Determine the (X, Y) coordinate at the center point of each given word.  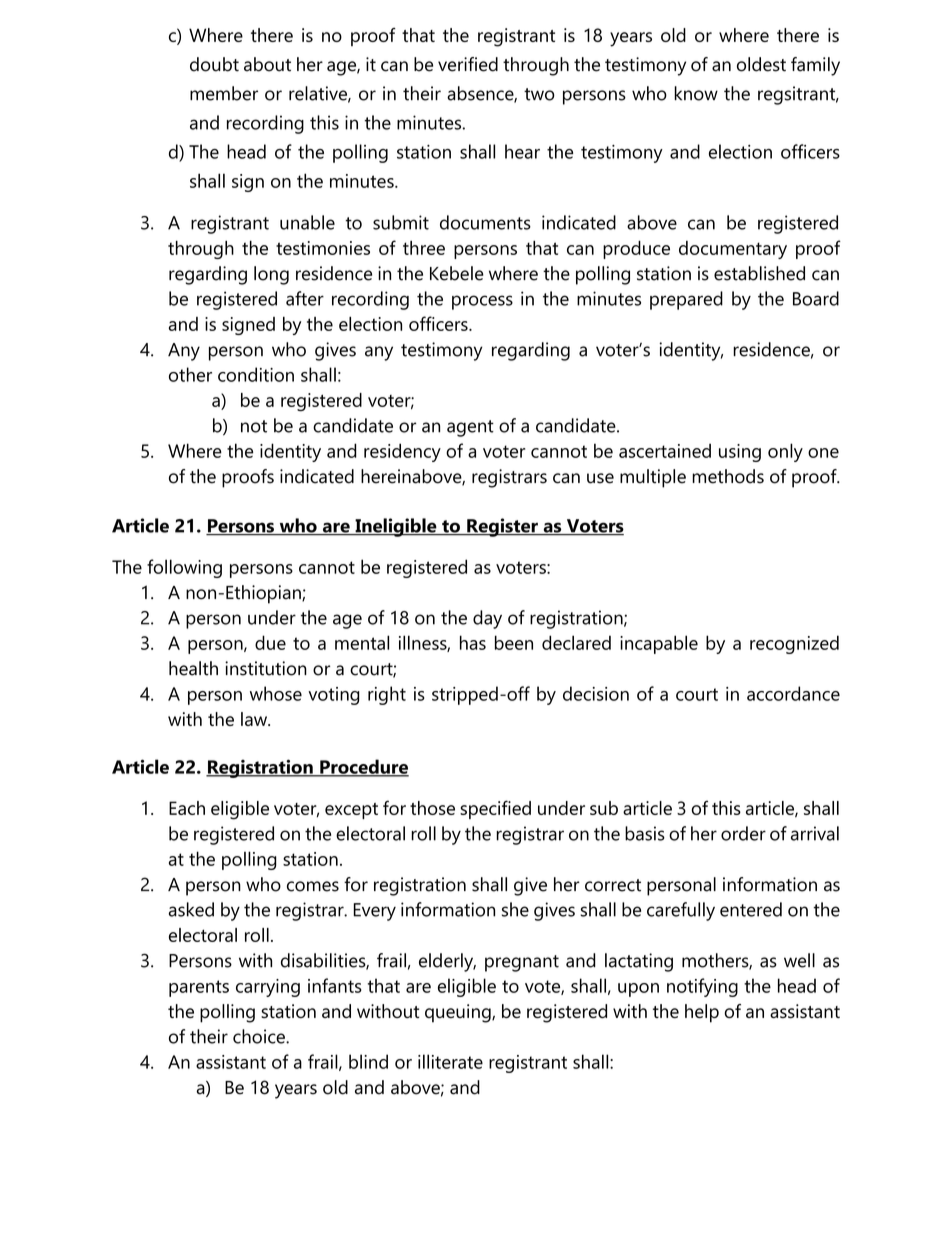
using (740, 453)
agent (470, 428)
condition (256, 374)
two (539, 94)
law (255, 719)
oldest (761, 64)
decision (596, 693)
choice (260, 1036)
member (224, 93)
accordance (793, 693)
